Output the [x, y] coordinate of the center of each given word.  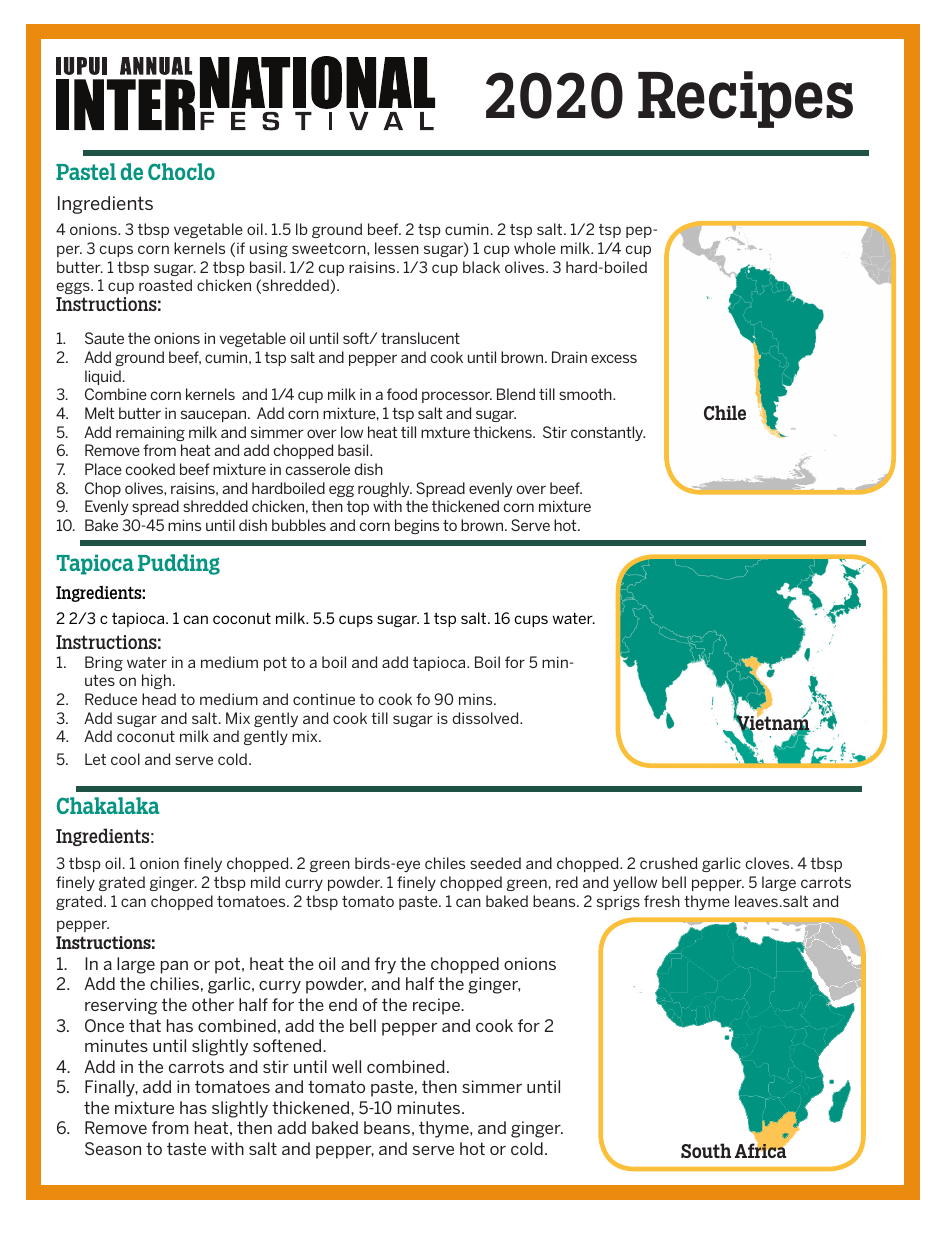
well [346, 1066]
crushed [669, 863]
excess [614, 358]
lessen [397, 248]
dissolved [487, 718]
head [159, 699]
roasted [165, 285]
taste [186, 1148]
